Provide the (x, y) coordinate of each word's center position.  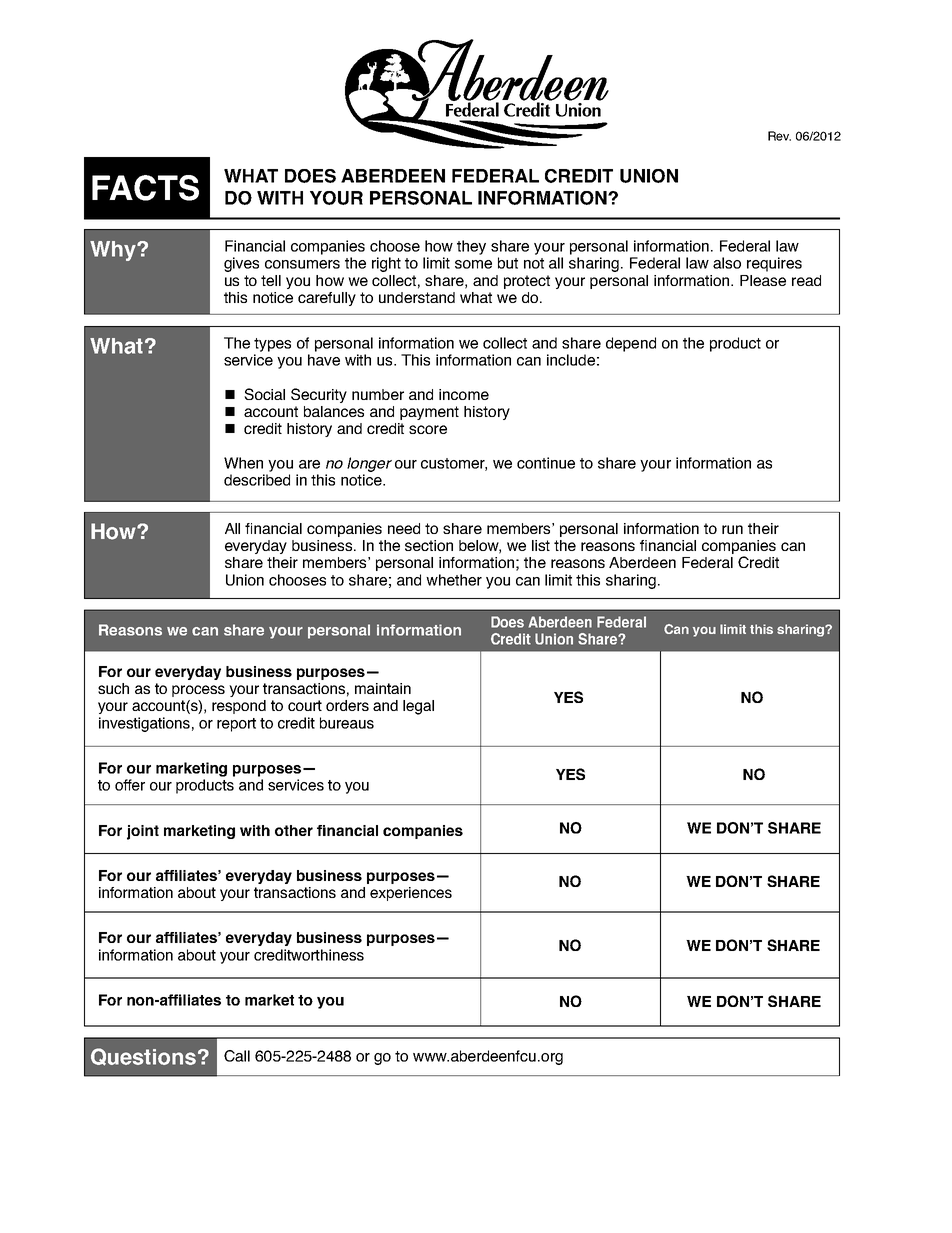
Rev (779, 136)
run (732, 529)
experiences (411, 894)
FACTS (145, 188)
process (198, 691)
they (471, 247)
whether (454, 580)
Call (237, 1056)
